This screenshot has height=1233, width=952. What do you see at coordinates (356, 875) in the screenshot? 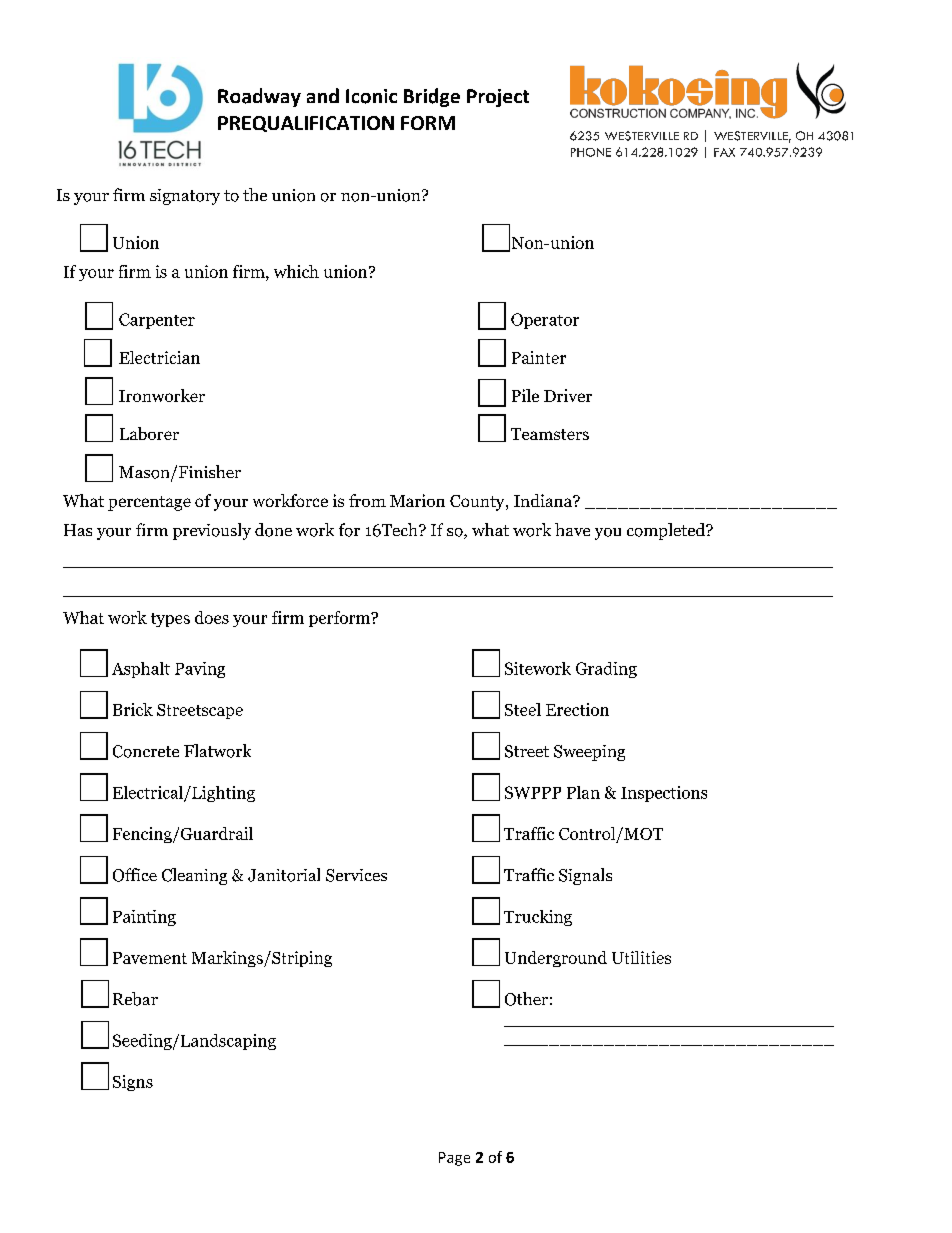
I see `Services` at bounding box center [356, 875].
